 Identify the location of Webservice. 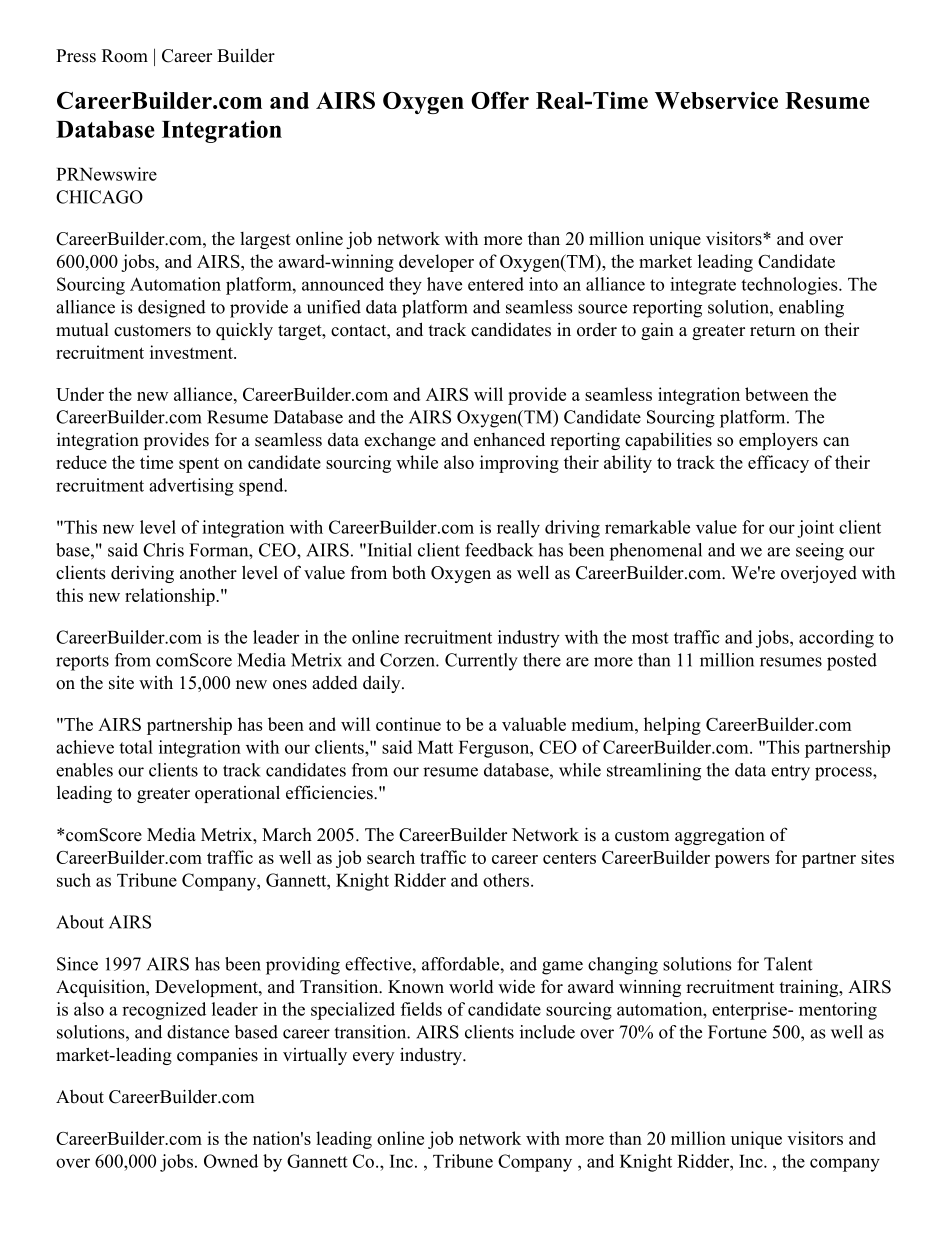
(716, 100).
